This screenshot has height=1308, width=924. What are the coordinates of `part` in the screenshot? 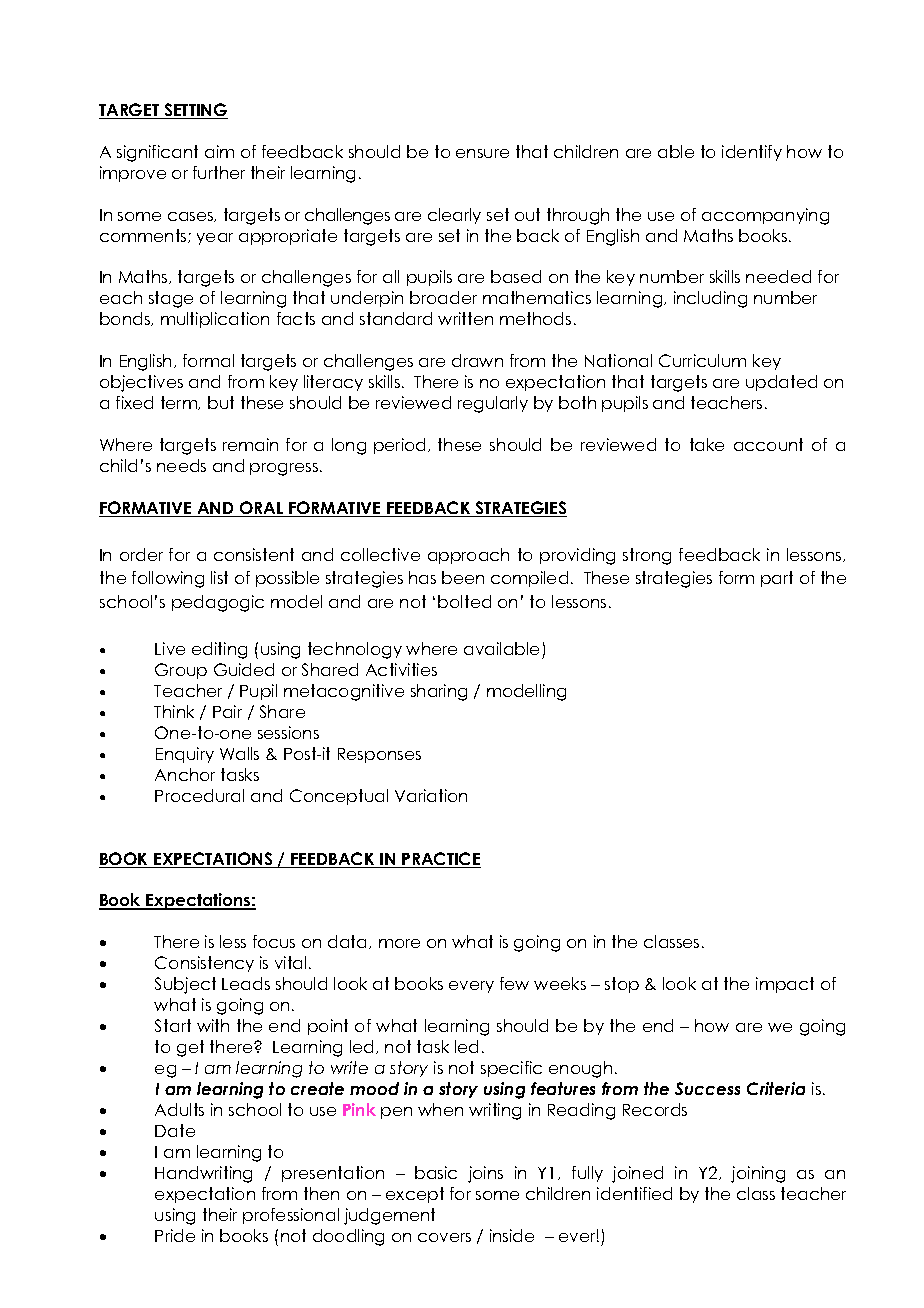 It's located at (777, 579).
